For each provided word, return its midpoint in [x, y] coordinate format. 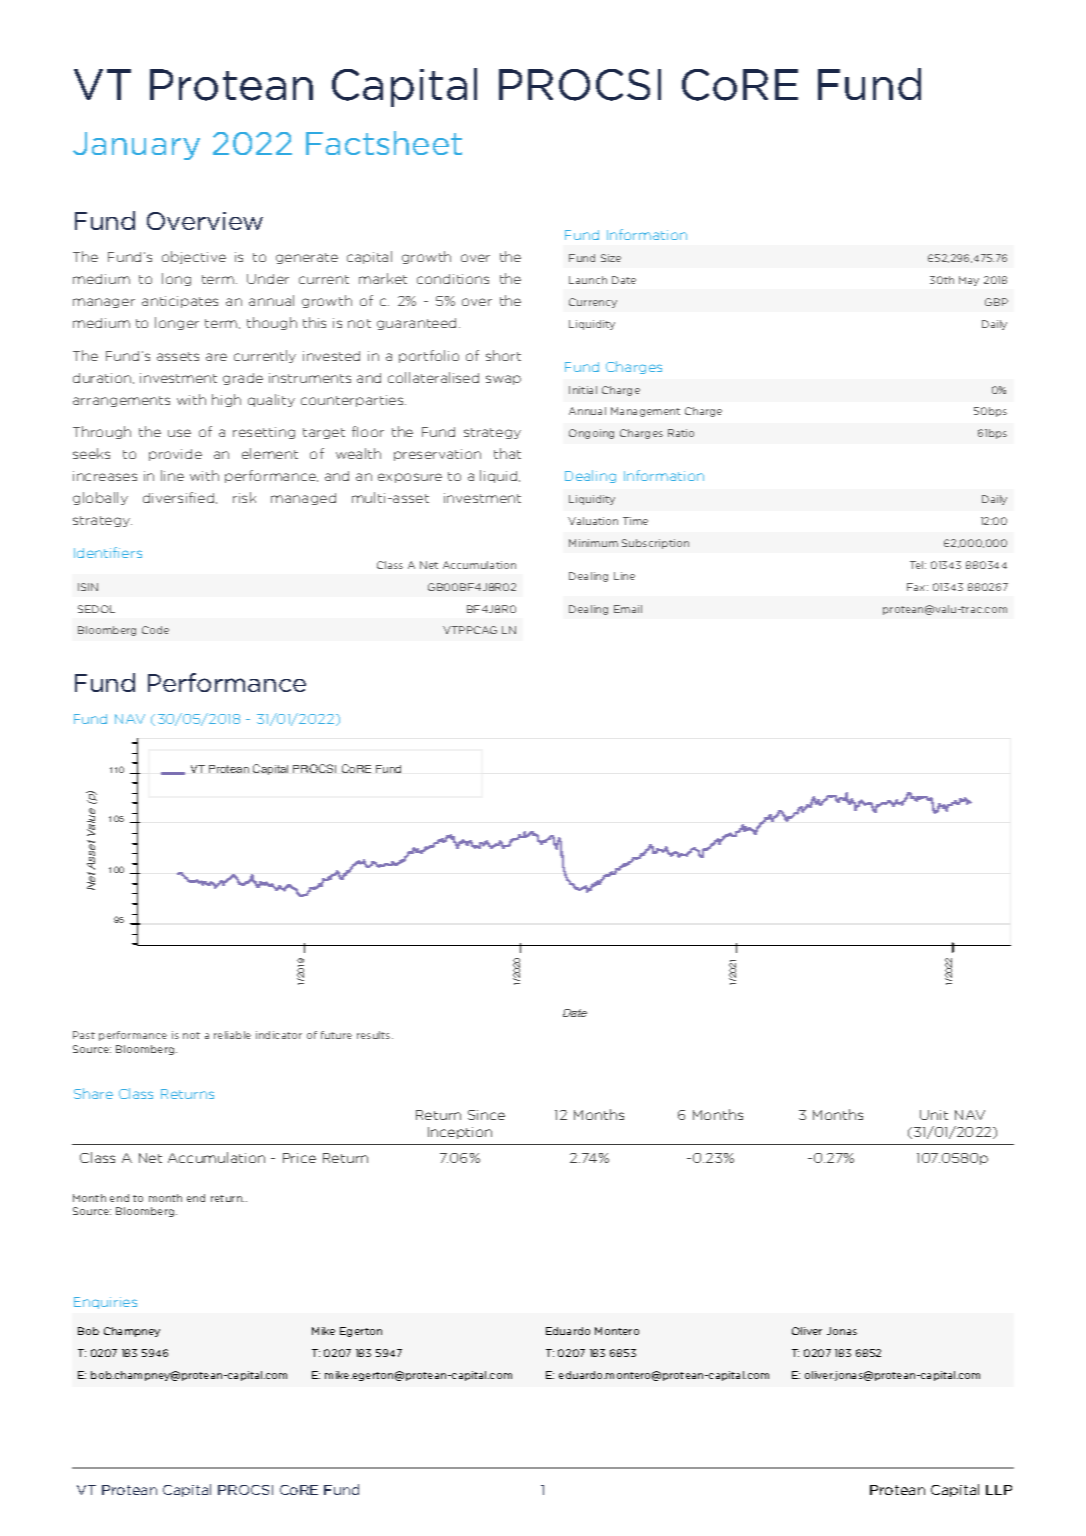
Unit [934, 1115]
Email [628, 609]
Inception [460, 1133]
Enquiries [105, 1303]
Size [611, 258]
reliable [232, 1035]
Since [486, 1115]
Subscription [655, 544]
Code [155, 630]
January [136, 146]
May [969, 281]
